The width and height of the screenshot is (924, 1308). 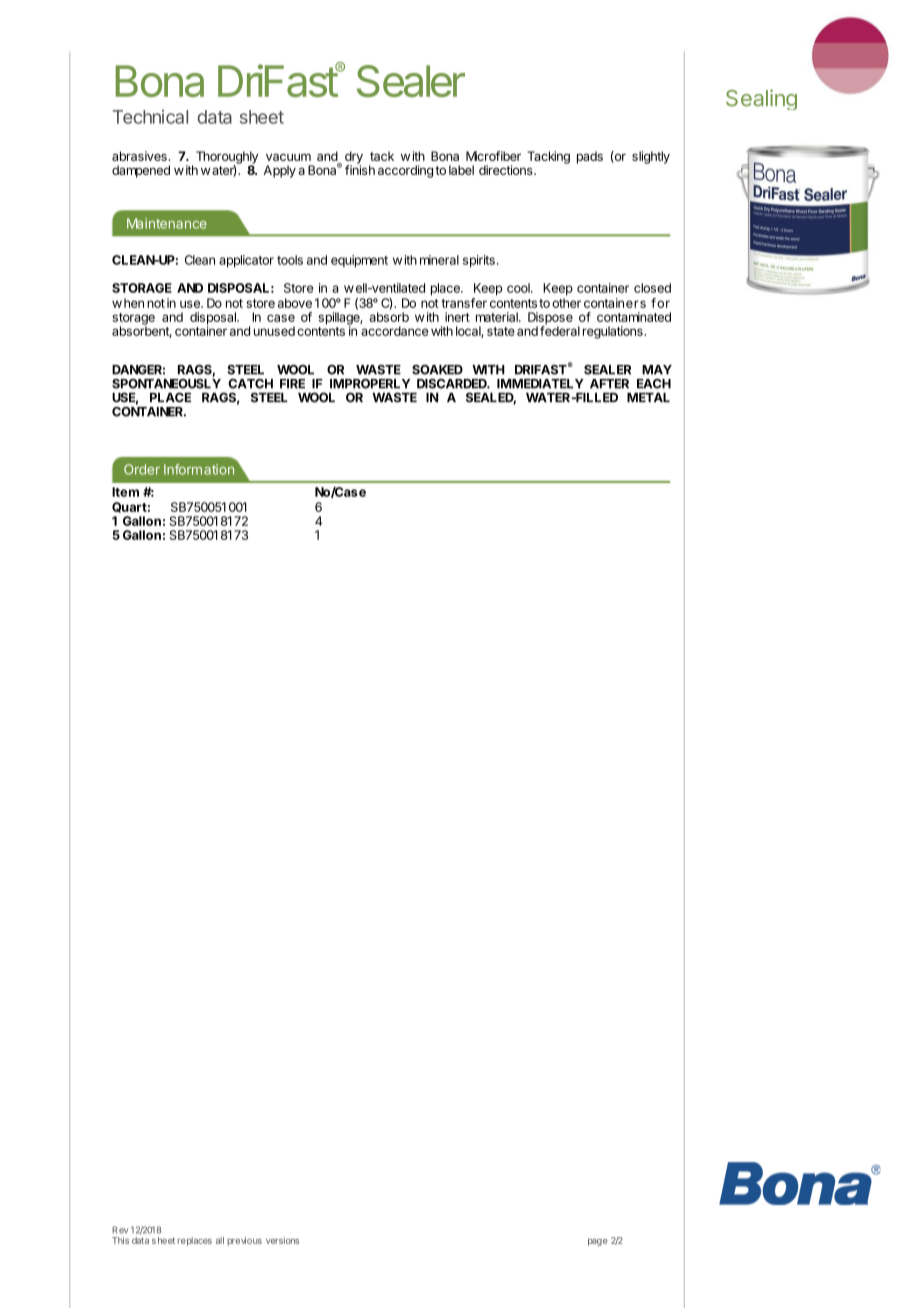 I want to click on page, so click(x=597, y=1242).
